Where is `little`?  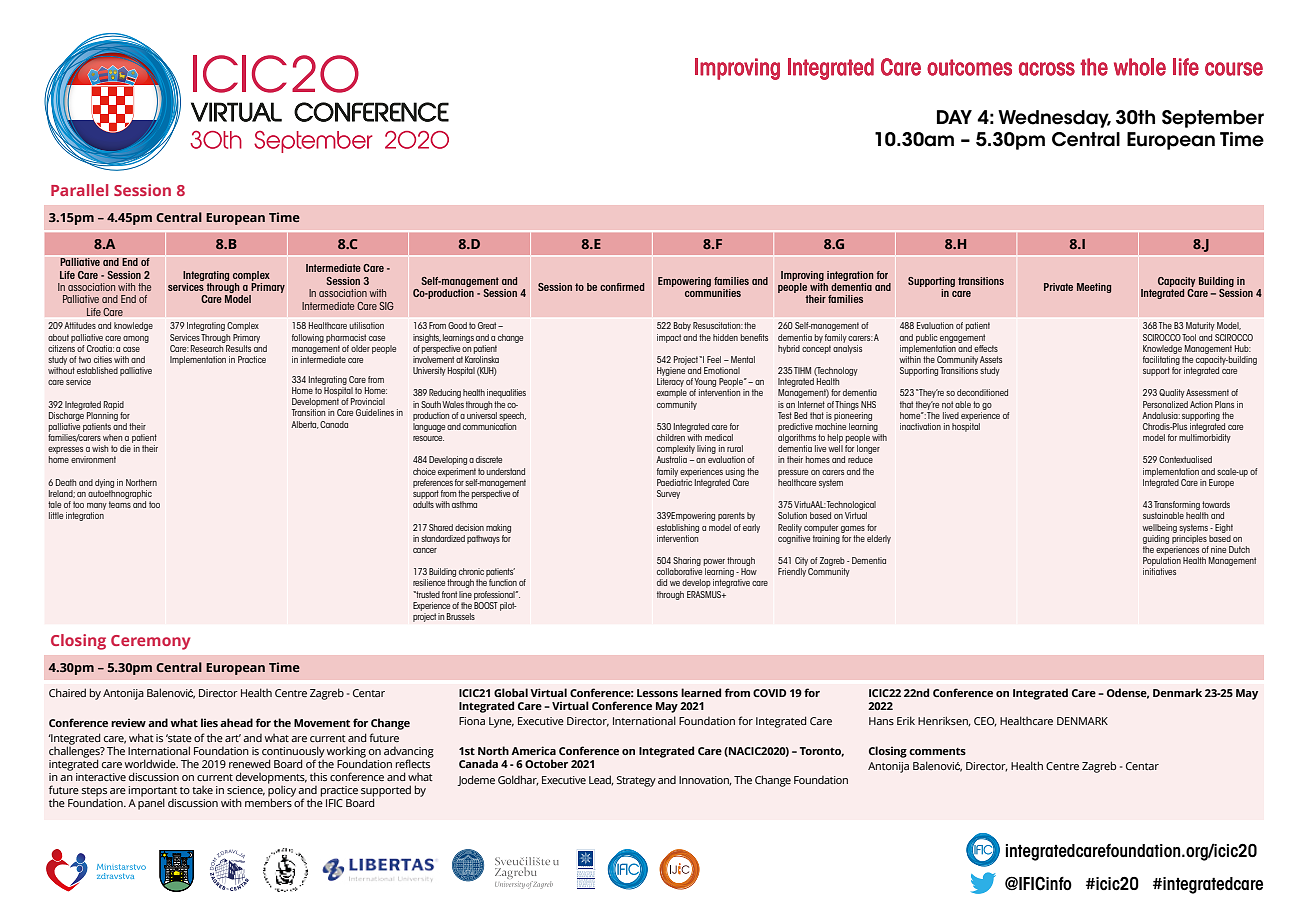
little is located at coordinates (56, 515).
